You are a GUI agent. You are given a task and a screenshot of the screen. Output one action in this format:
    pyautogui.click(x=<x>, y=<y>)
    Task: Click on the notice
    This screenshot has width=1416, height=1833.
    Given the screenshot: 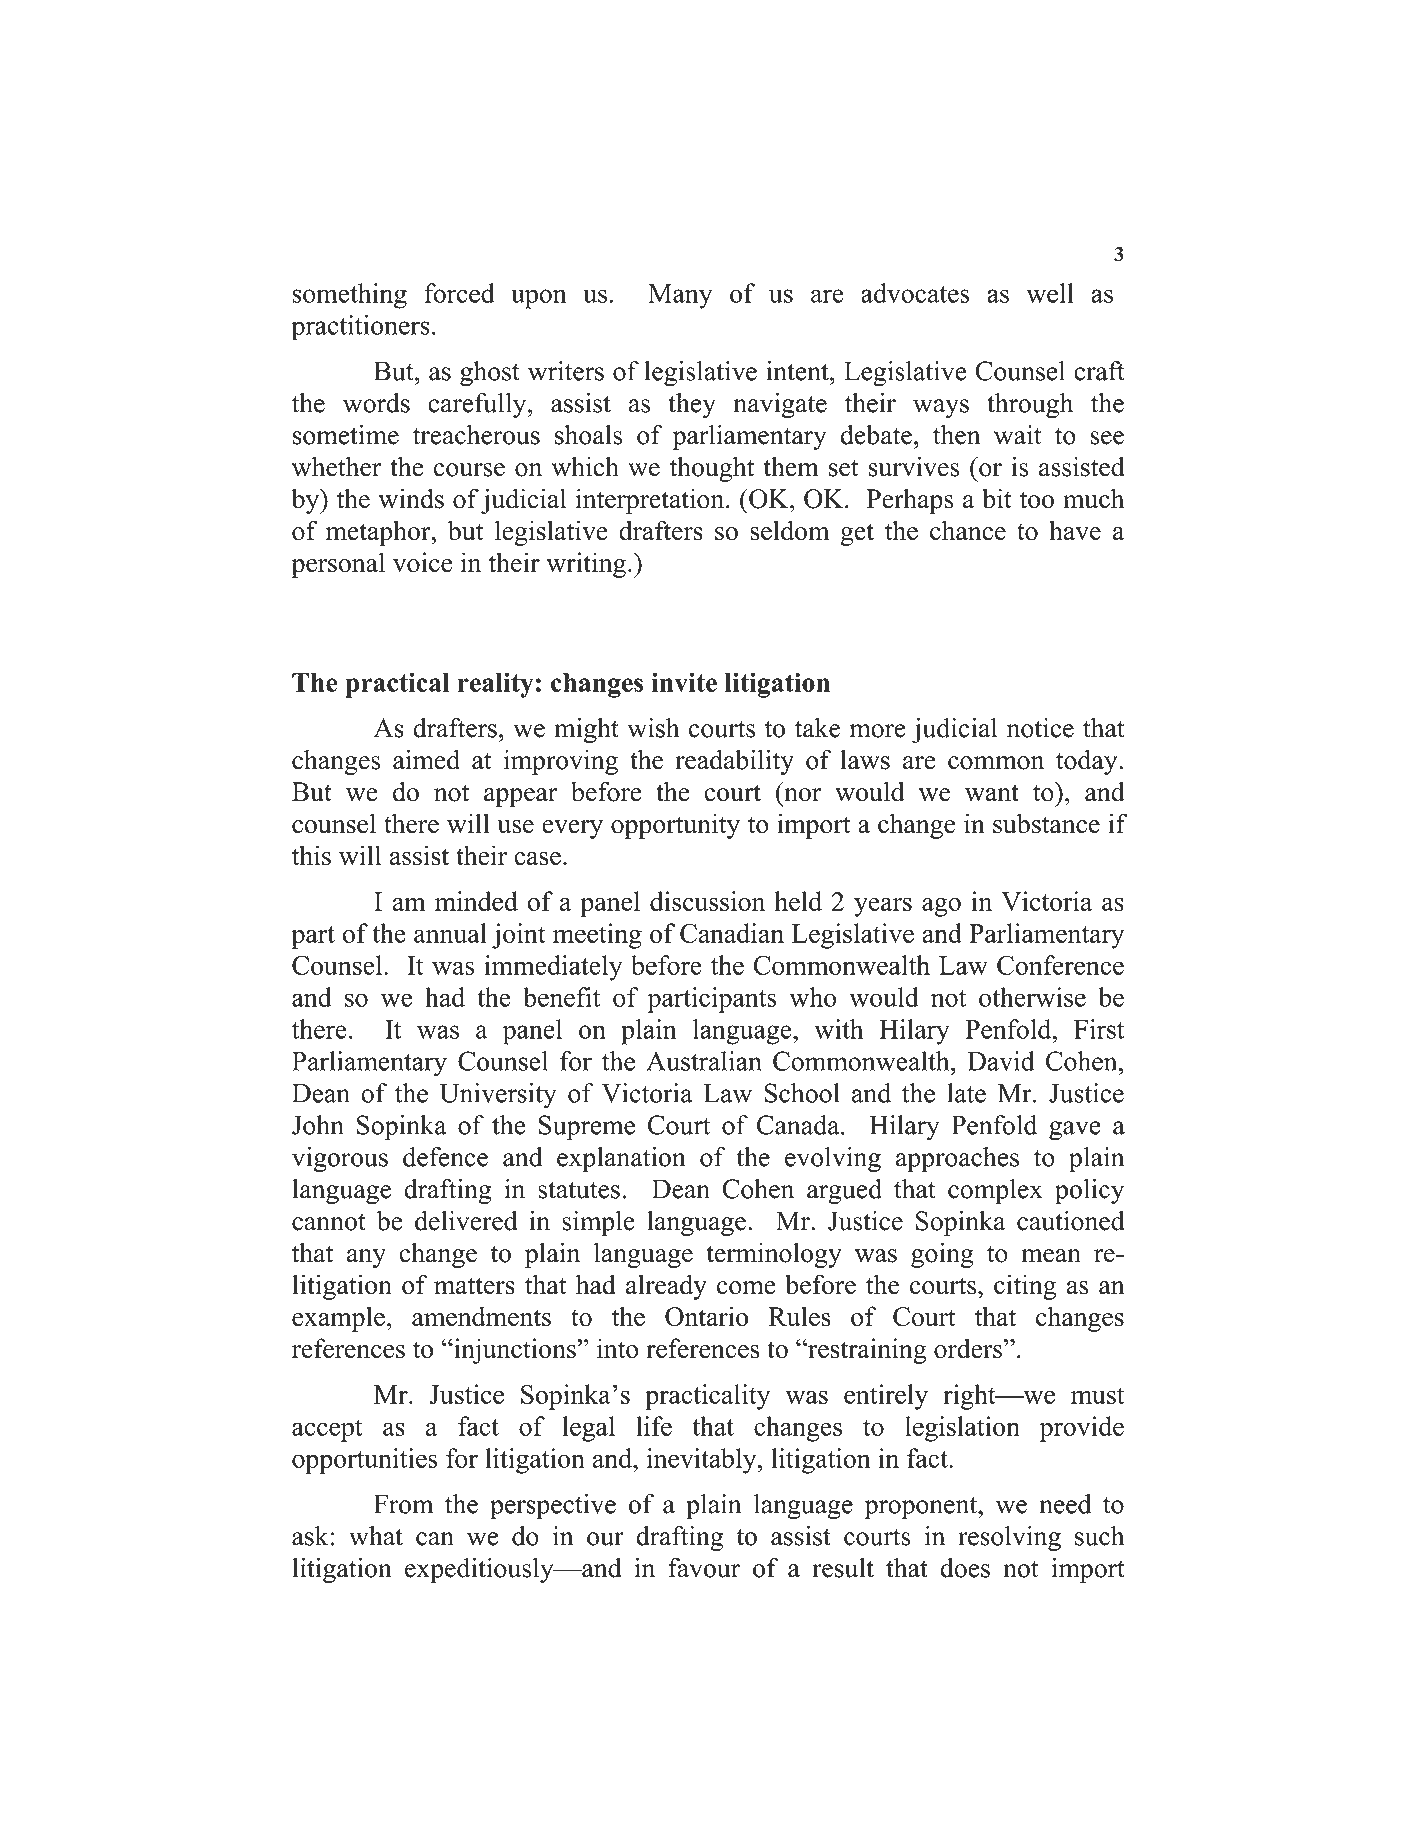 What is the action you would take?
    pyautogui.click(x=1040, y=728)
